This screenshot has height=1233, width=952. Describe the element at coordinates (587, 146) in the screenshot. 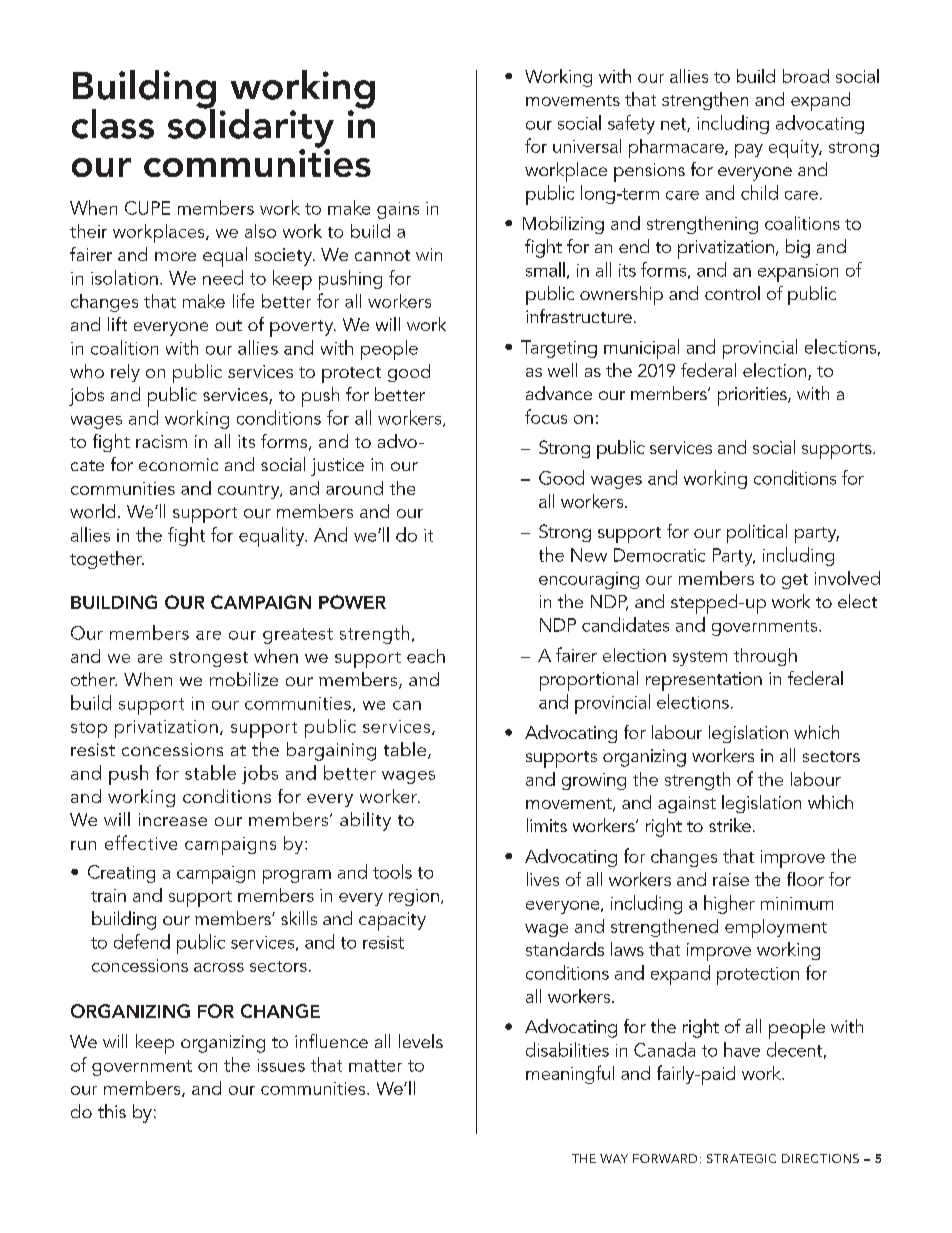

I see `universal` at that location.
